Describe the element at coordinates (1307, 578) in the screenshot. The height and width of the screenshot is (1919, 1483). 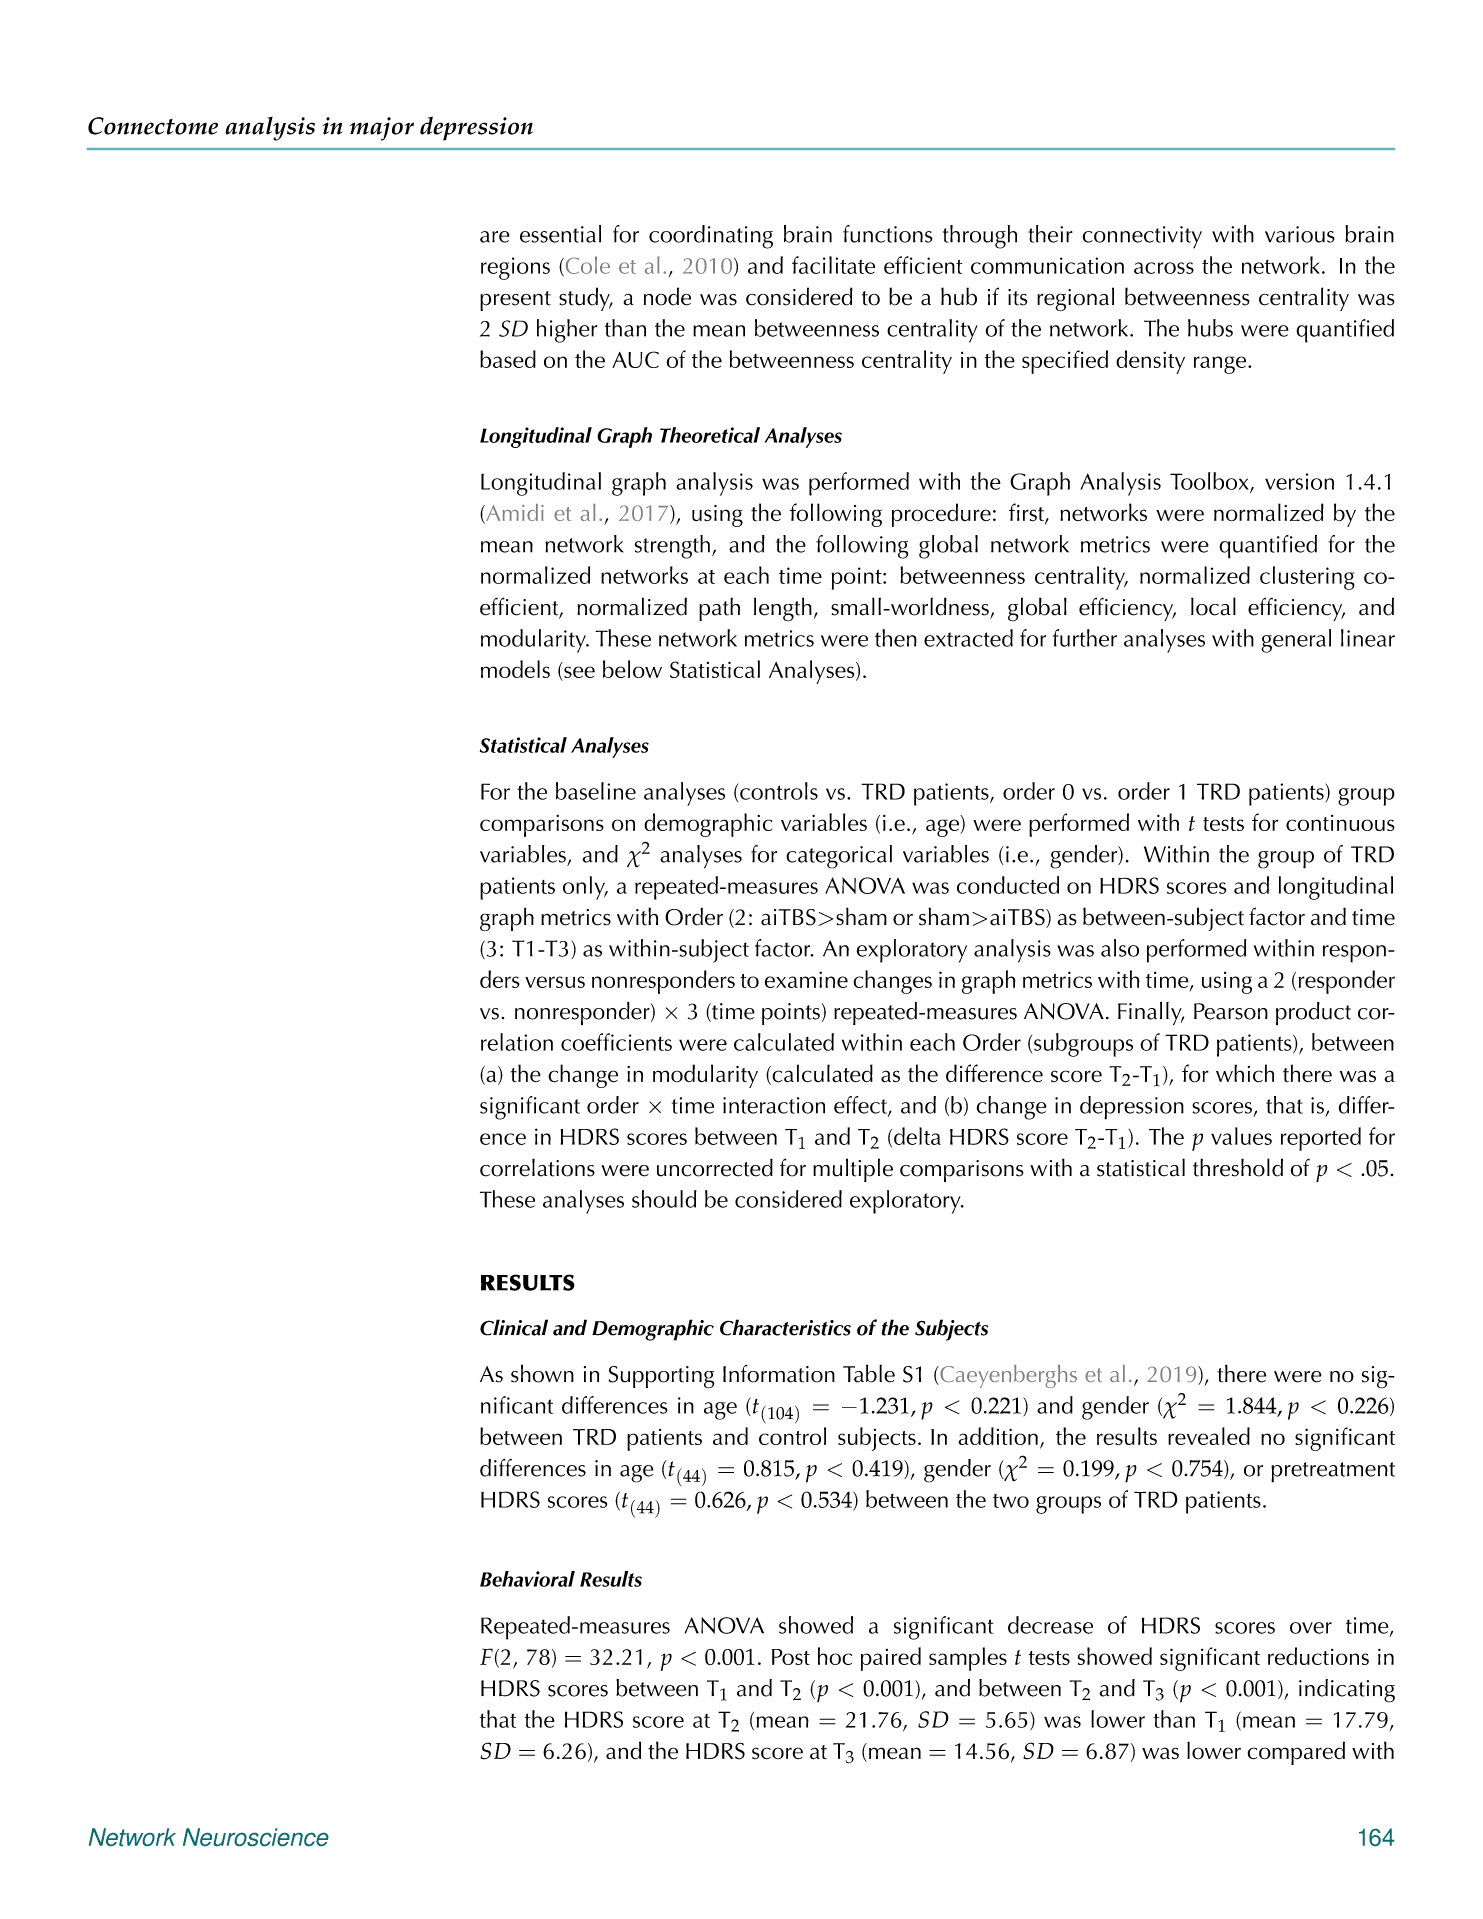
I see `clustering` at that location.
